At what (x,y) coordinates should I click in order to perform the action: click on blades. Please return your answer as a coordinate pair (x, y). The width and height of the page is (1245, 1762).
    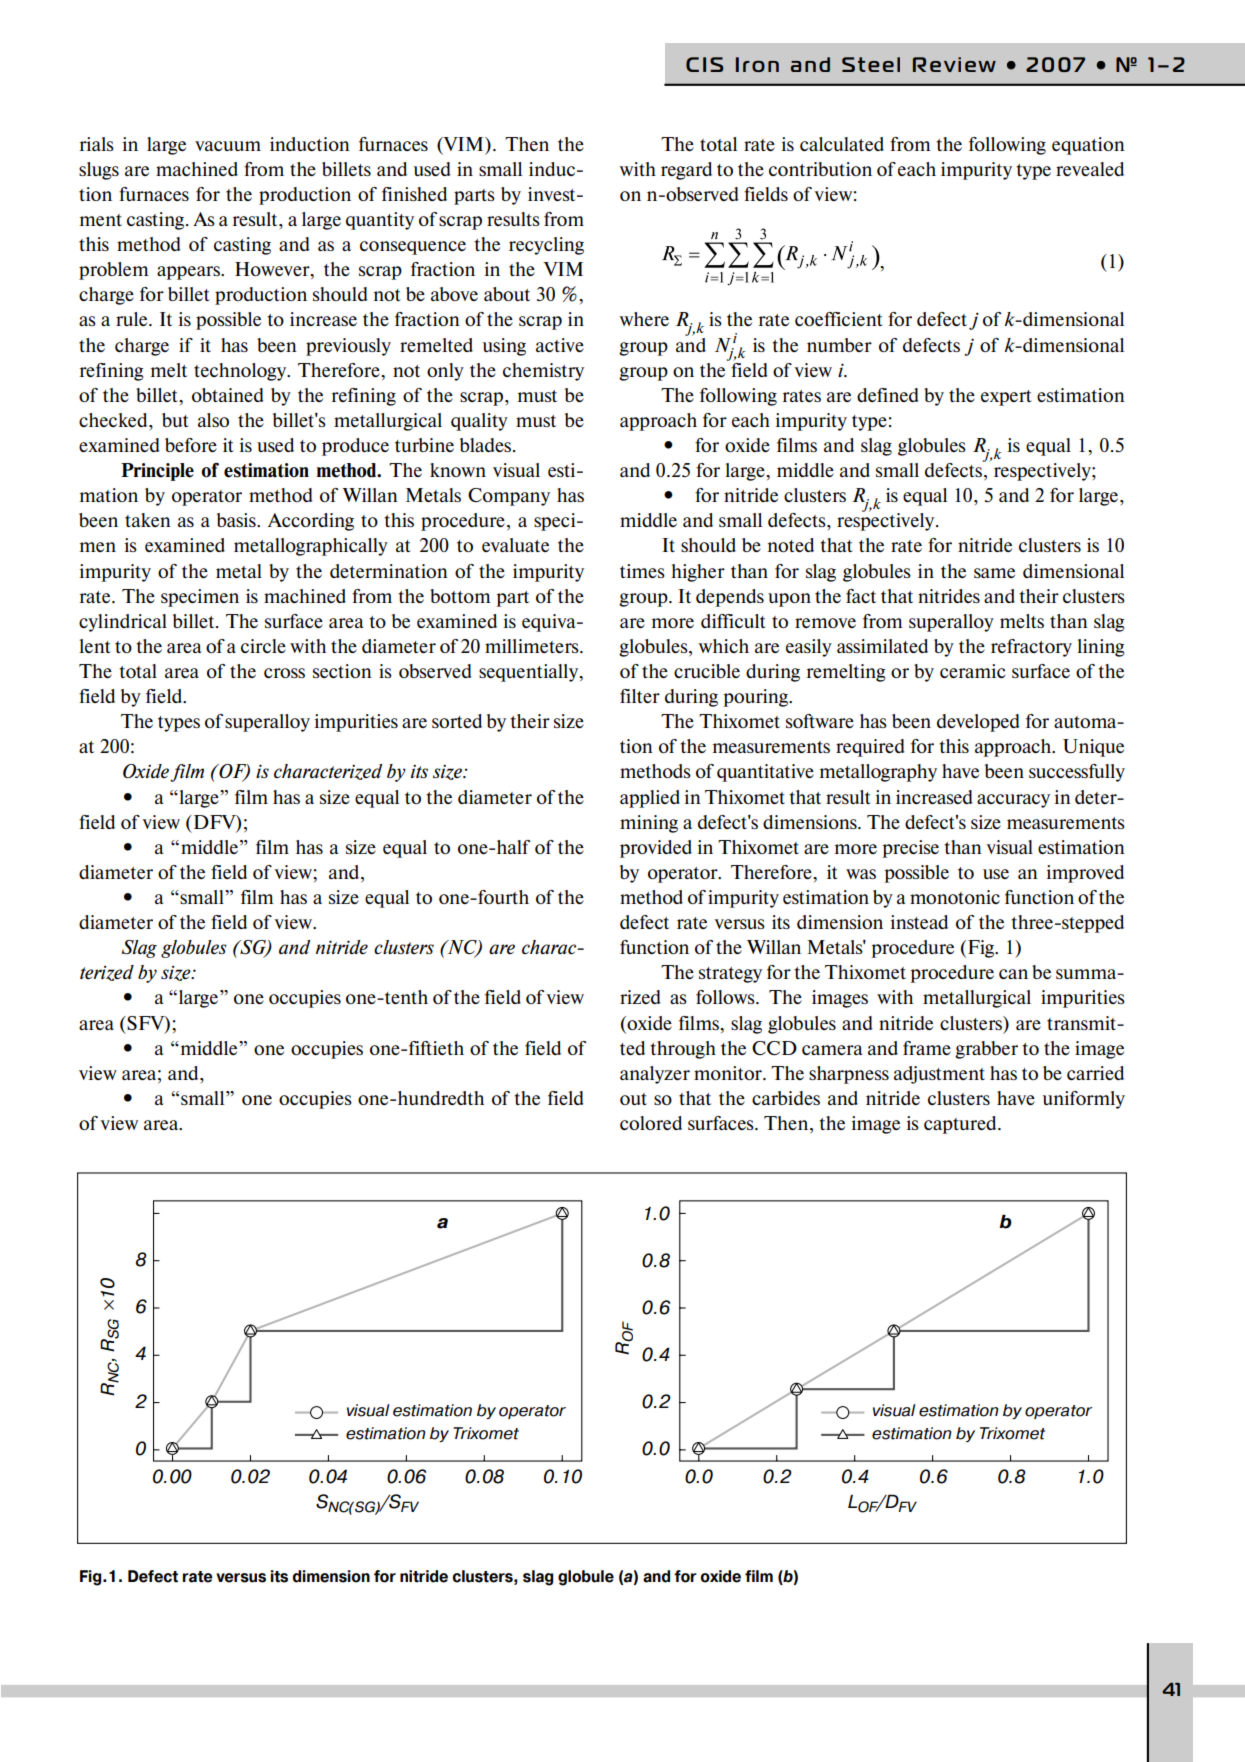
    Looking at the image, I should click on (487, 445).
